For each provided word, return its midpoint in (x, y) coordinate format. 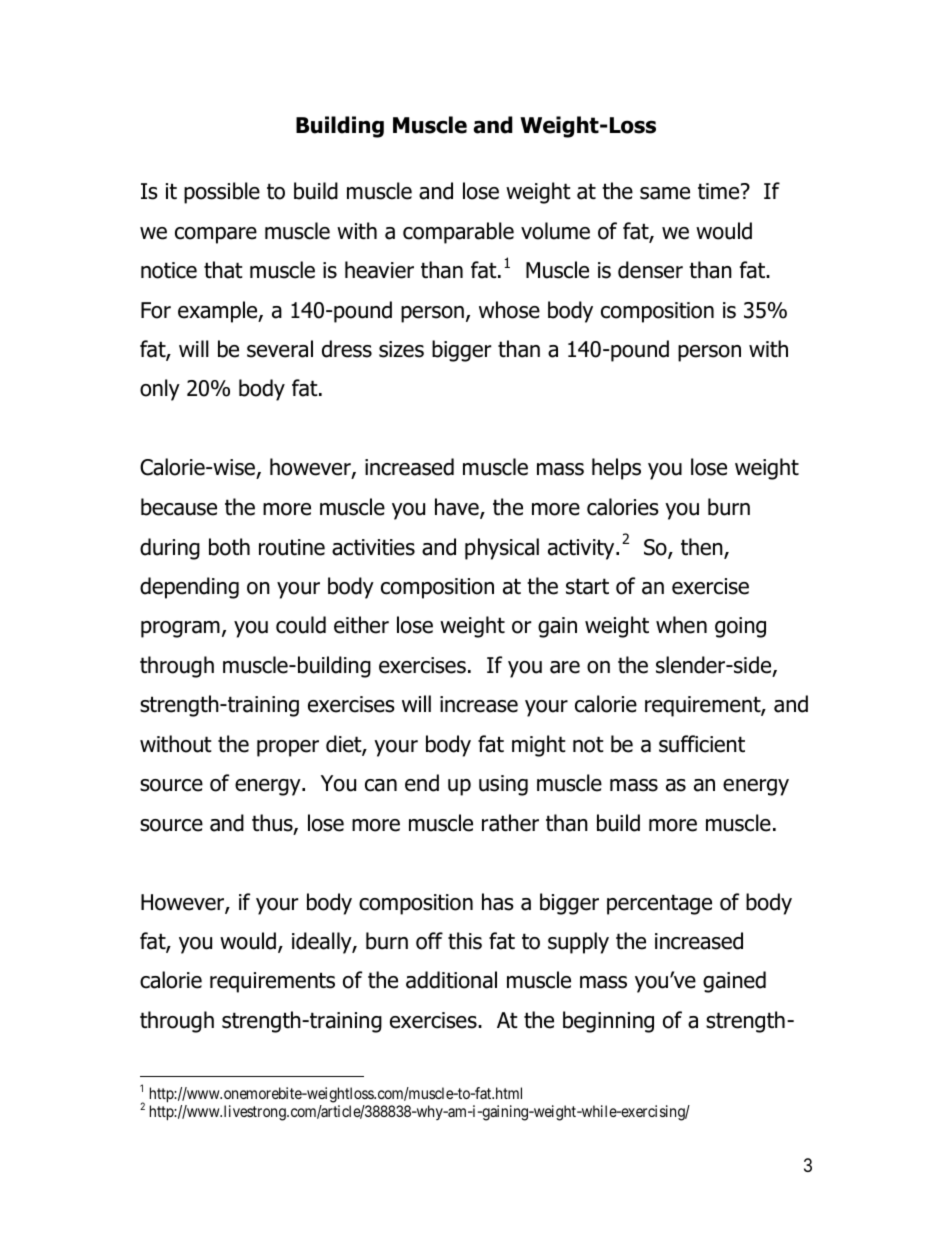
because (179, 507)
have (458, 508)
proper (288, 748)
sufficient (702, 744)
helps (616, 469)
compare (216, 235)
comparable (458, 233)
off (429, 941)
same (665, 193)
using (503, 785)
